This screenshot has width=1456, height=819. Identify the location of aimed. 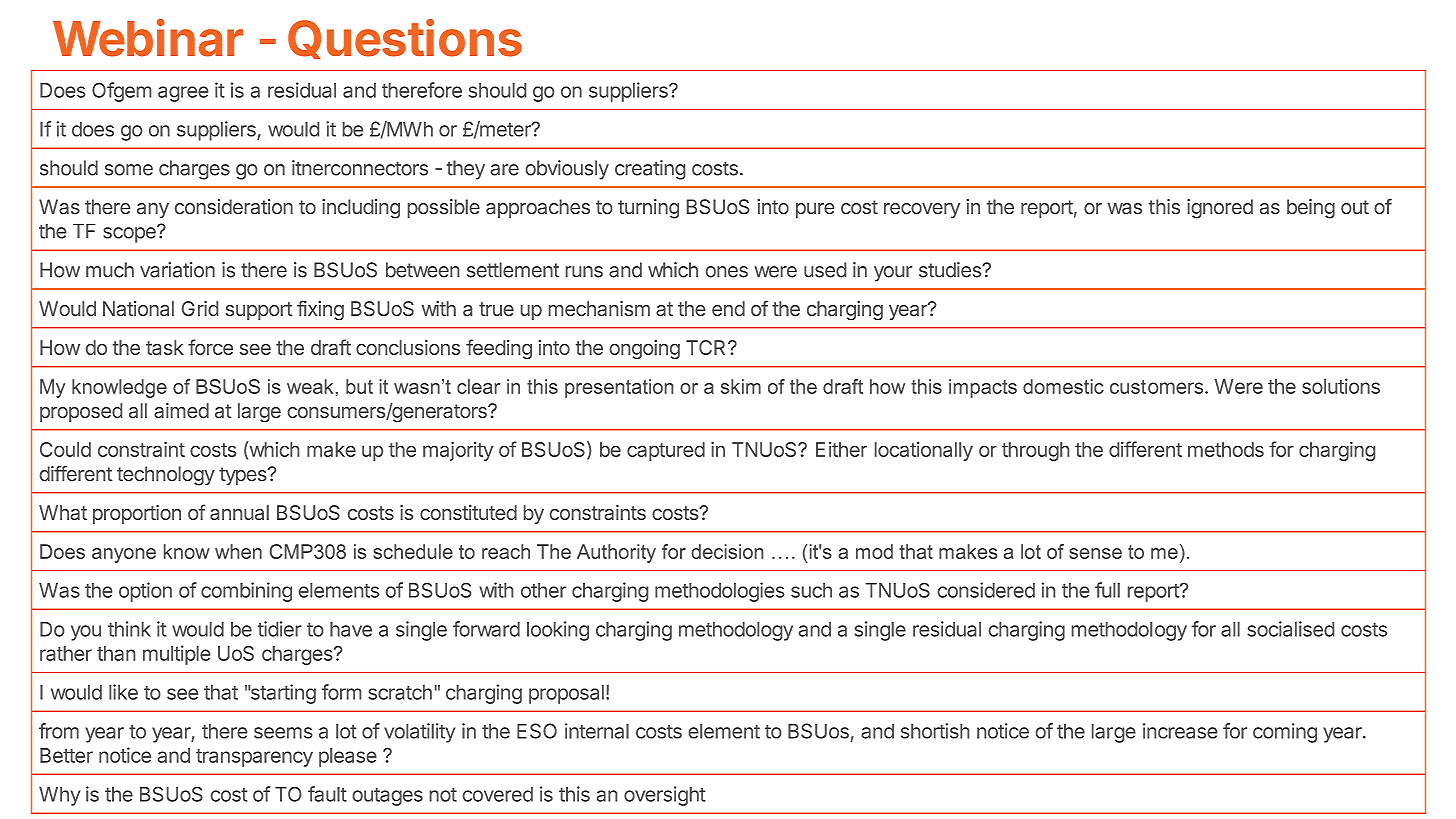
(181, 410).
